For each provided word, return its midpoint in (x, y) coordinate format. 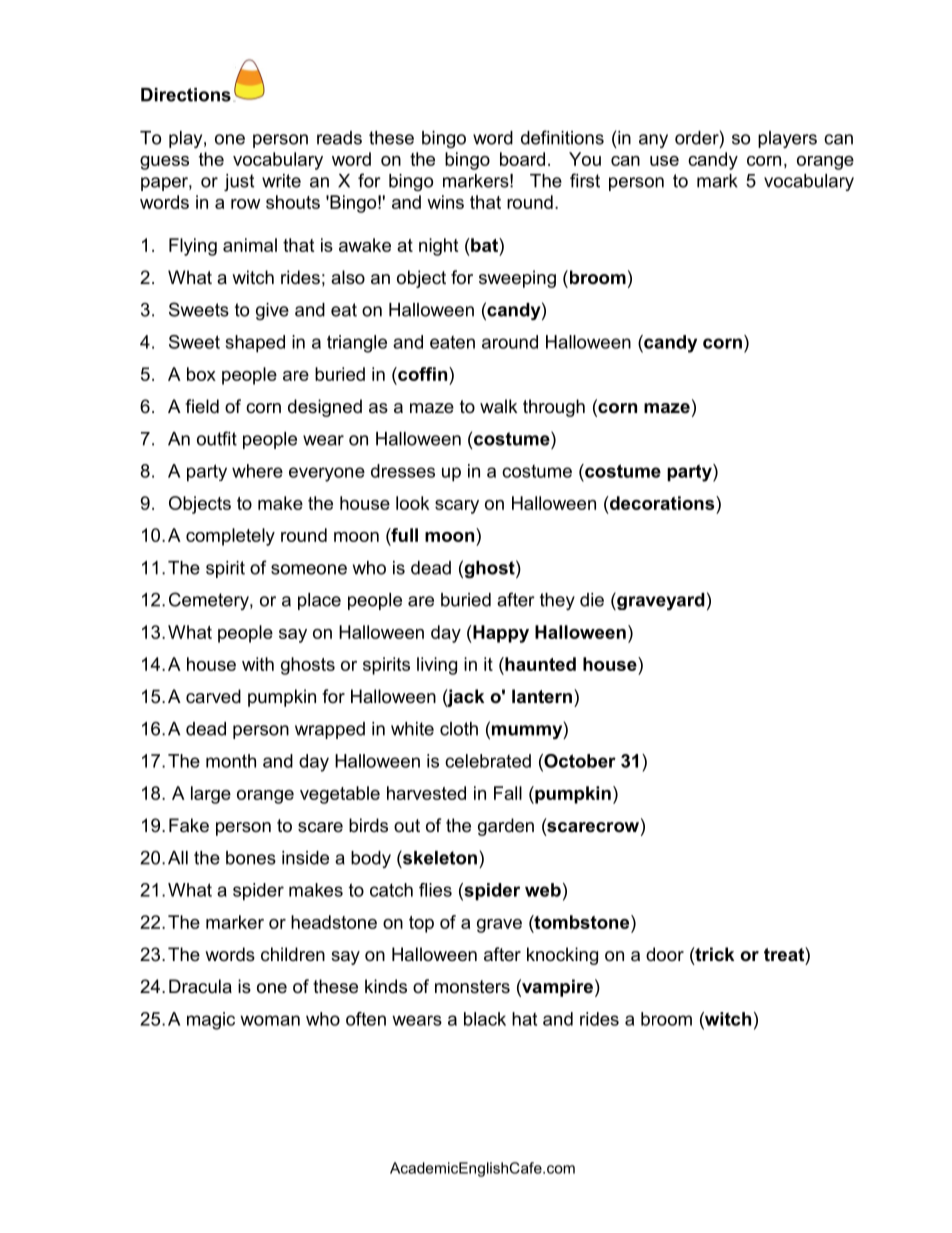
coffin (421, 374)
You (585, 159)
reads (339, 138)
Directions (186, 95)
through (554, 408)
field (202, 406)
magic (211, 1021)
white (412, 729)
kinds (386, 986)
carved (213, 696)
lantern (542, 696)
